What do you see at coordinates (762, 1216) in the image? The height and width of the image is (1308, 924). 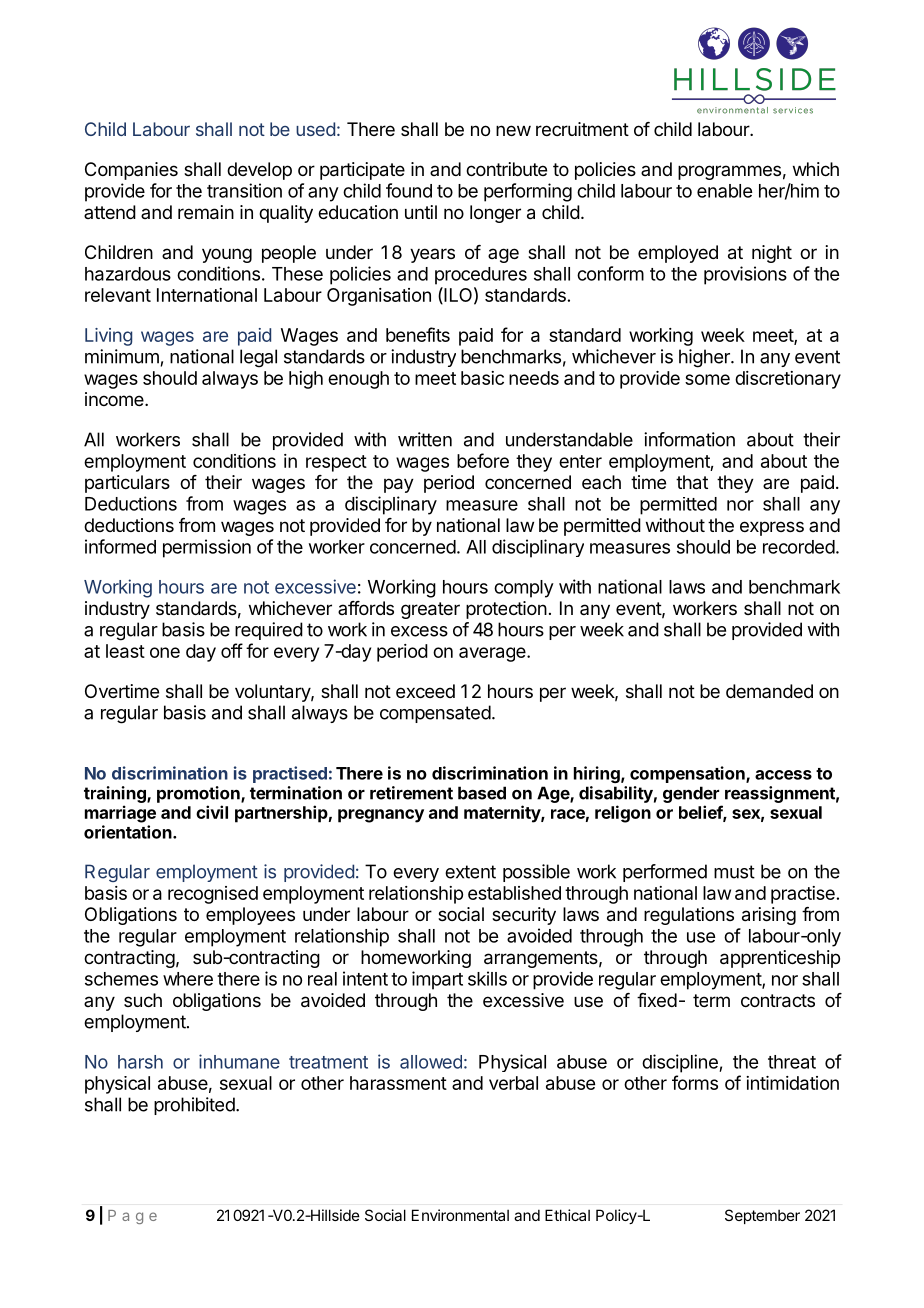 I see `September` at bounding box center [762, 1216].
